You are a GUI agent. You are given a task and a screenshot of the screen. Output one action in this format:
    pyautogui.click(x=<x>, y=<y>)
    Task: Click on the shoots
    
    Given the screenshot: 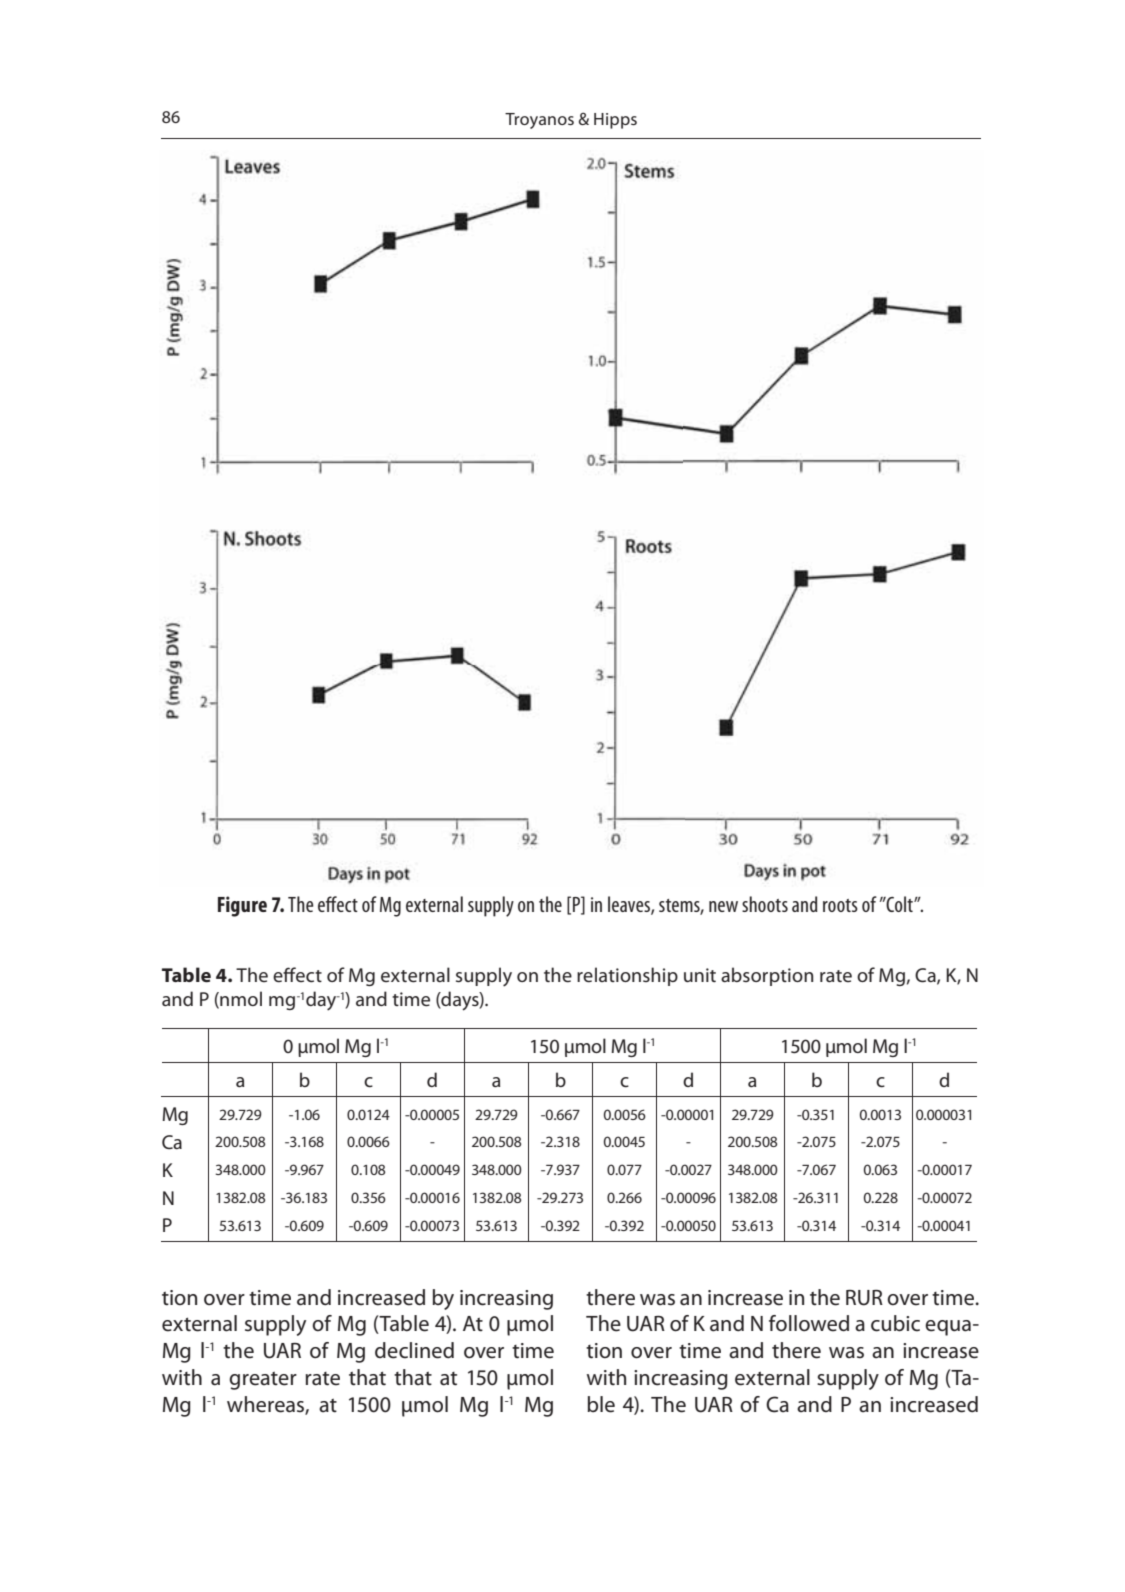 What is the action you would take?
    pyautogui.click(x=765, y=904)
